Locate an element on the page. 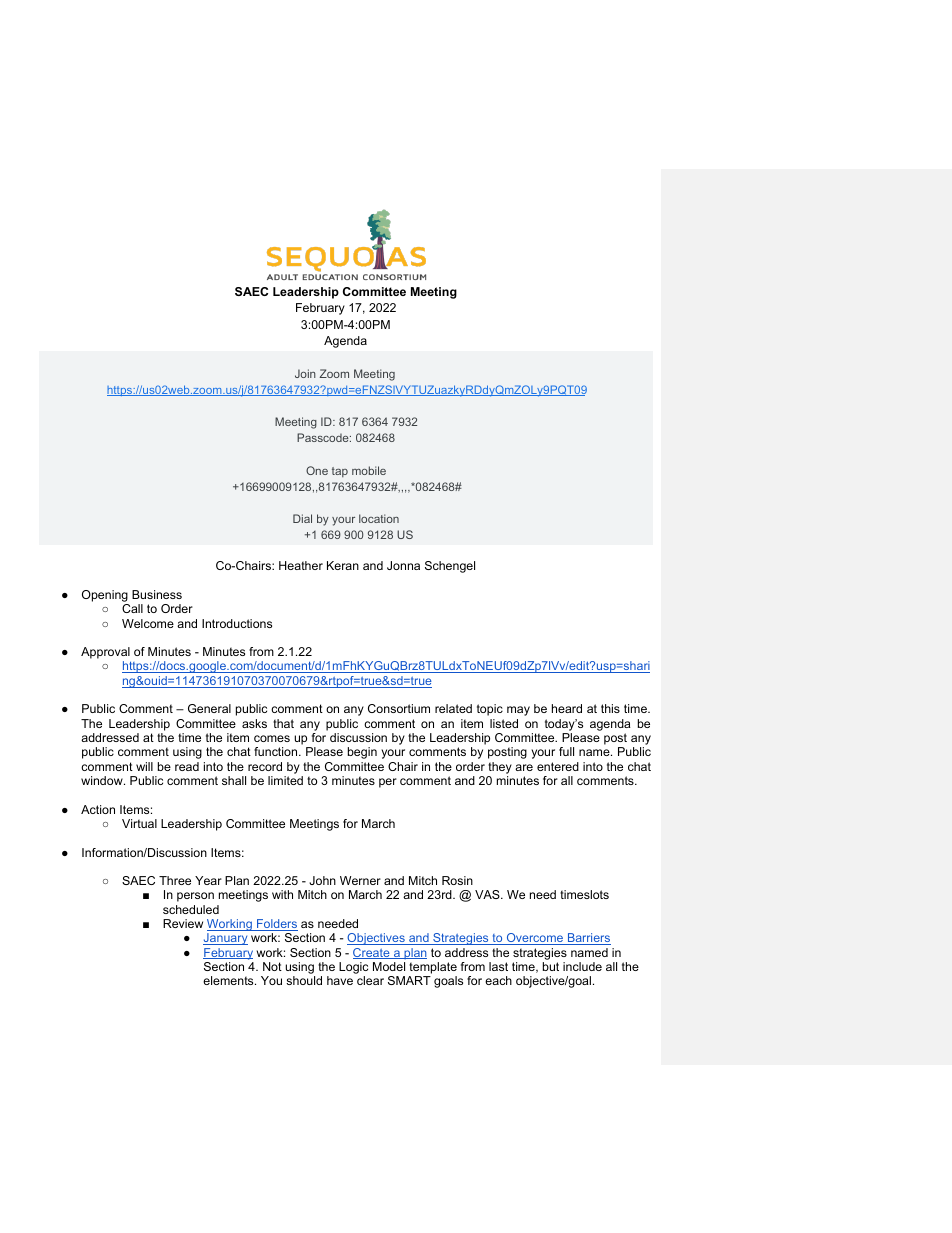 The image size is (952, 1233). entered is located at coordinates (558, 766).
